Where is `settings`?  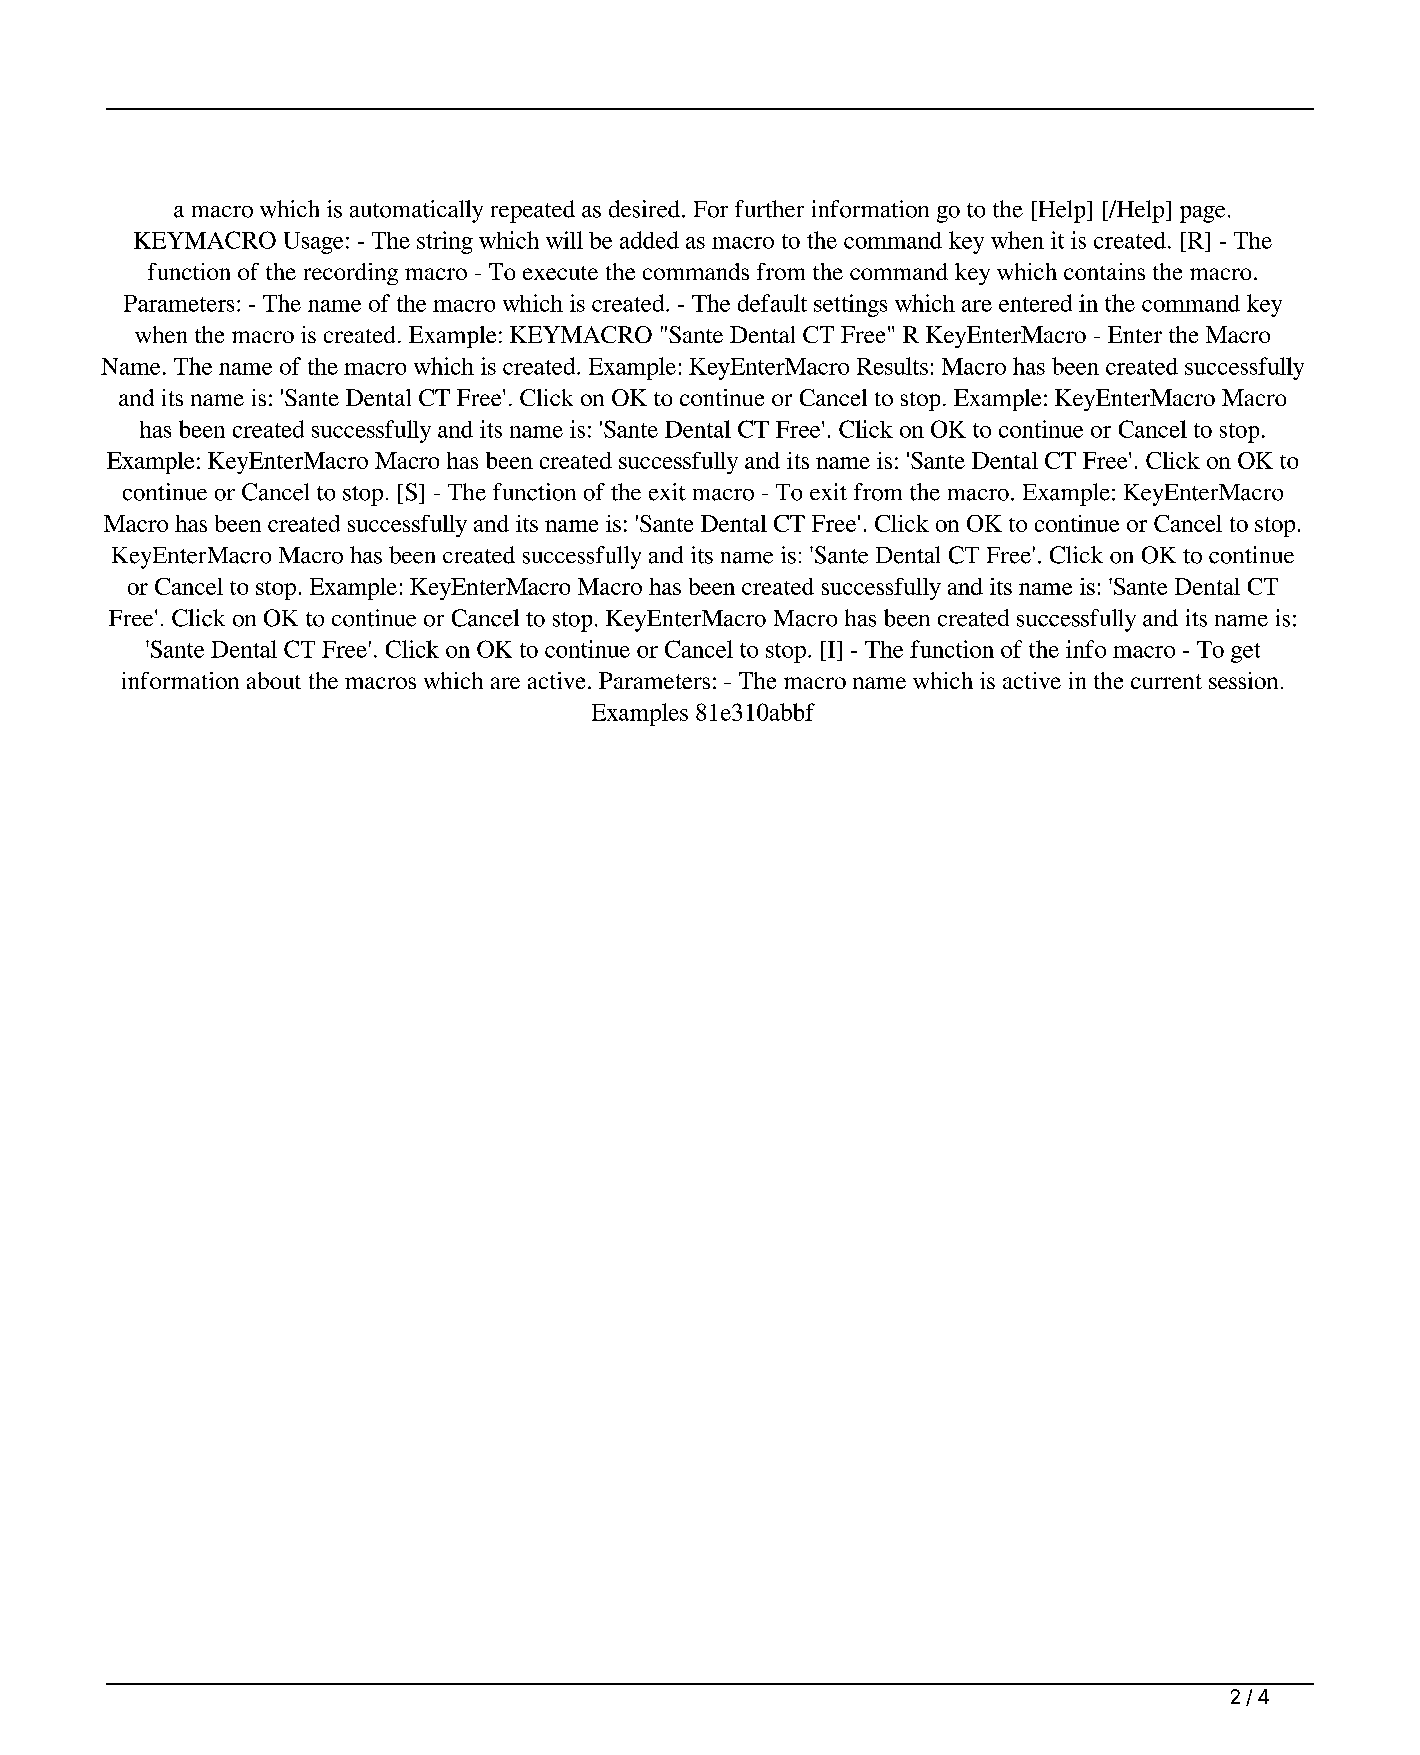 settings is located at coordinates (850, 305).
